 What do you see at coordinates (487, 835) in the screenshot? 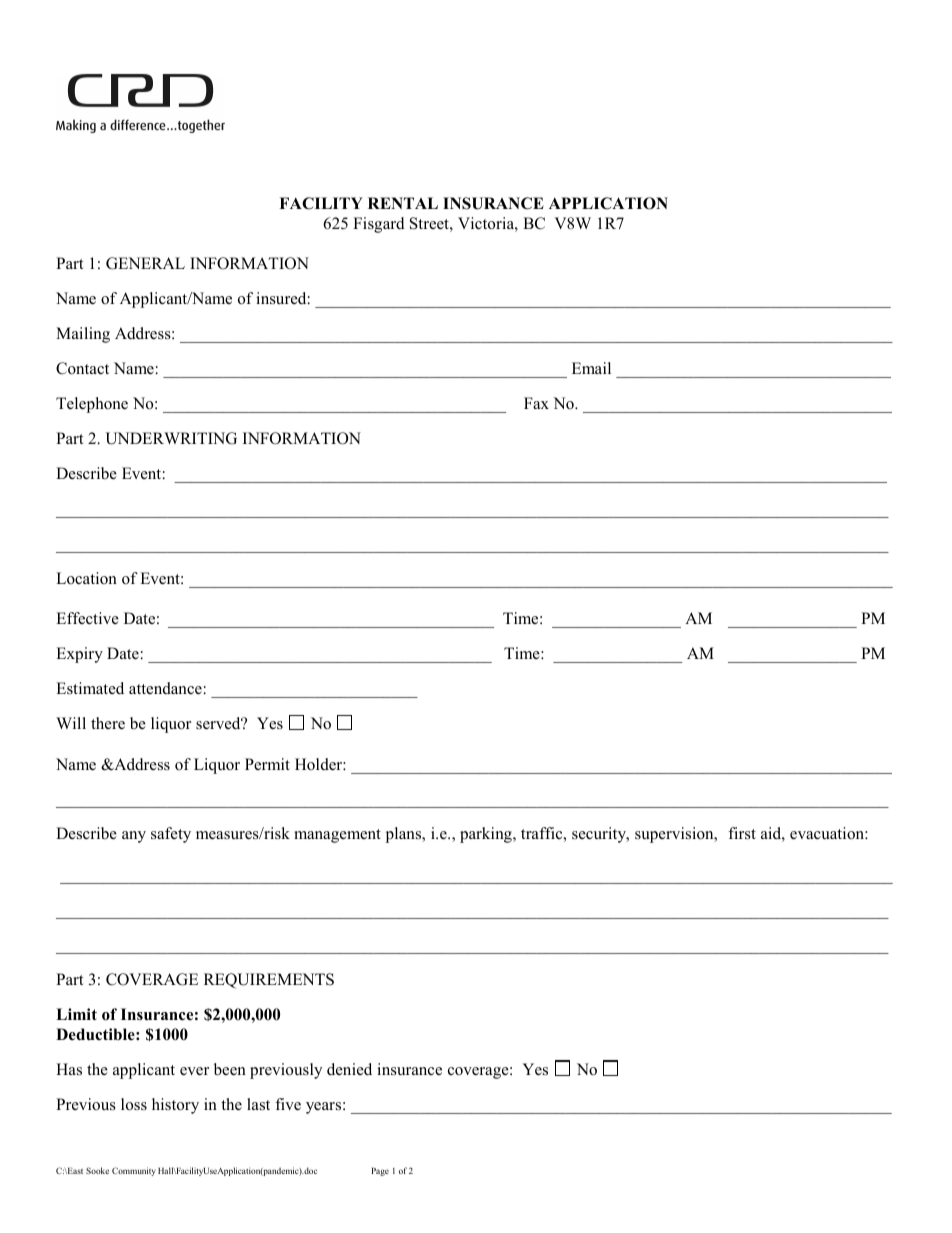
I see `parking` at bounding box center [487, 835].
